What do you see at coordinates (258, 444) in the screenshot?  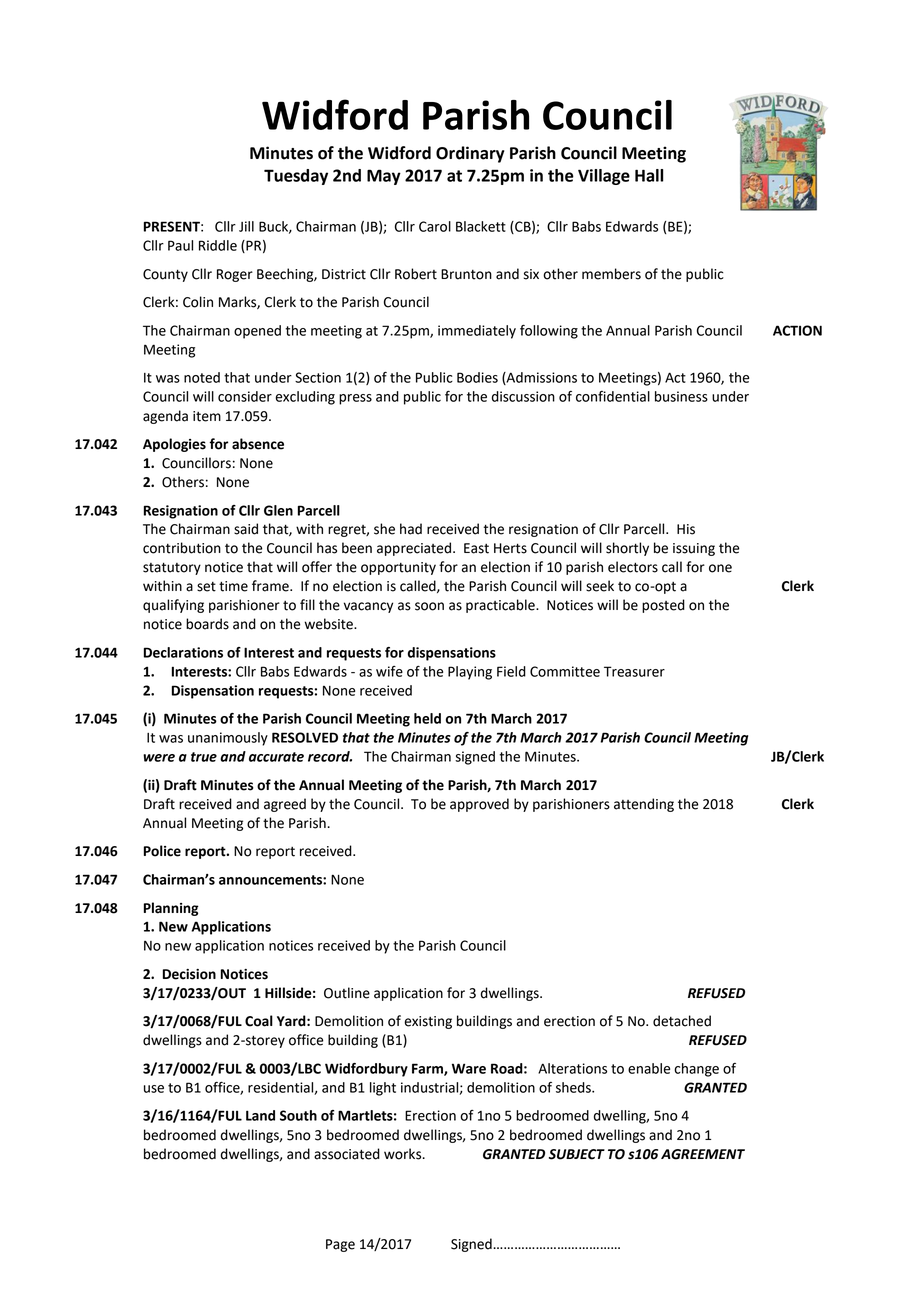 I see `absence` at bounding box center [258, 444].
